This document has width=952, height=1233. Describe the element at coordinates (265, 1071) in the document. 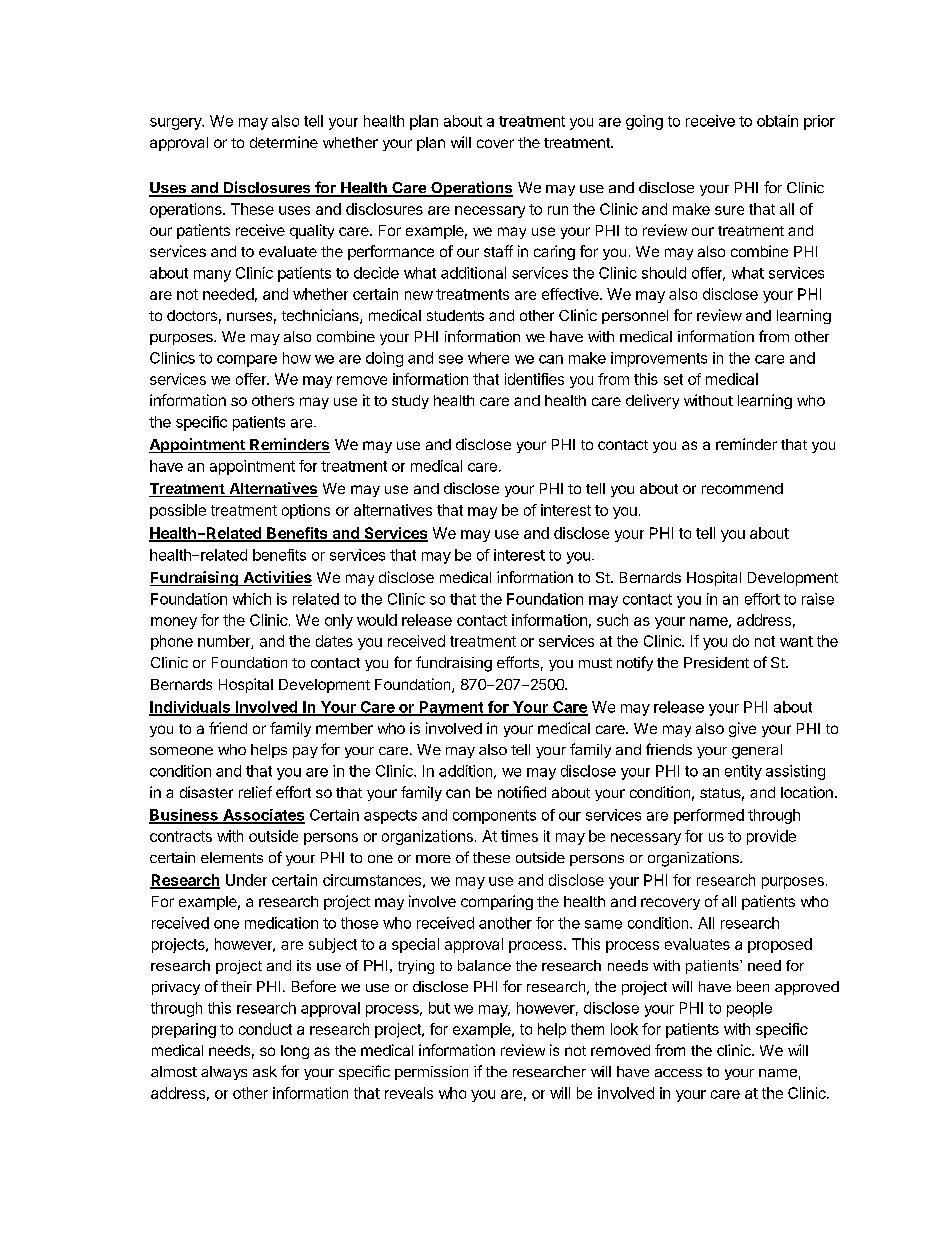

I see `ask` at that location.
